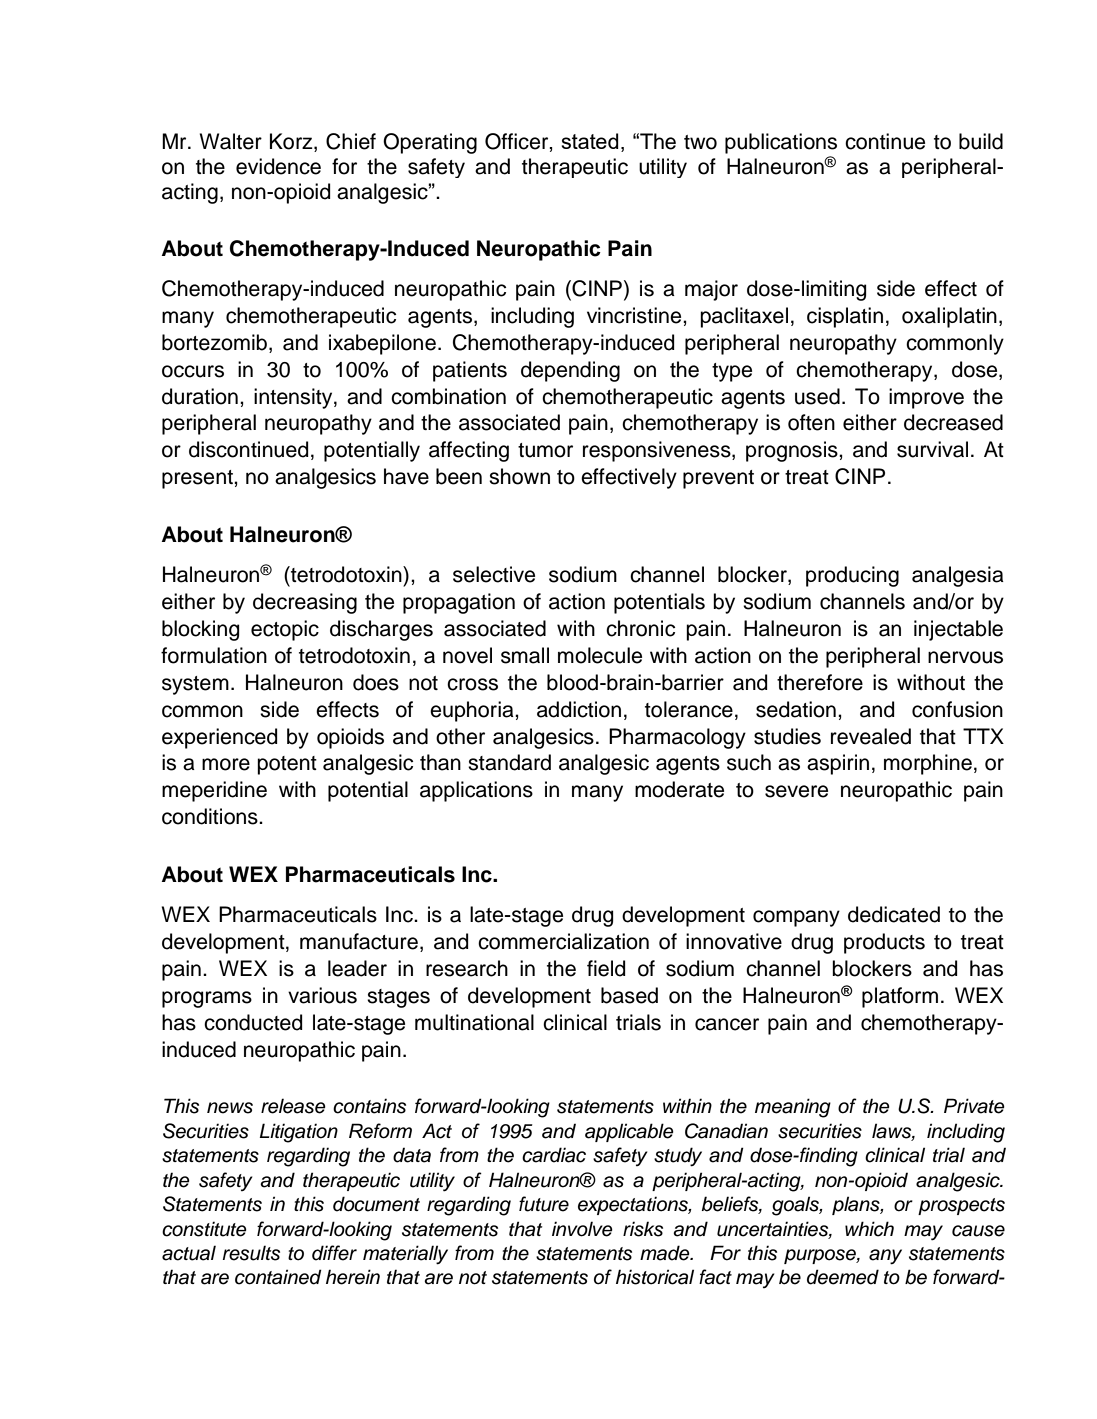 This page has width=1097, height=1419. Describe the element at coordinates (981, 141) in the page. I see `build` at that location.
